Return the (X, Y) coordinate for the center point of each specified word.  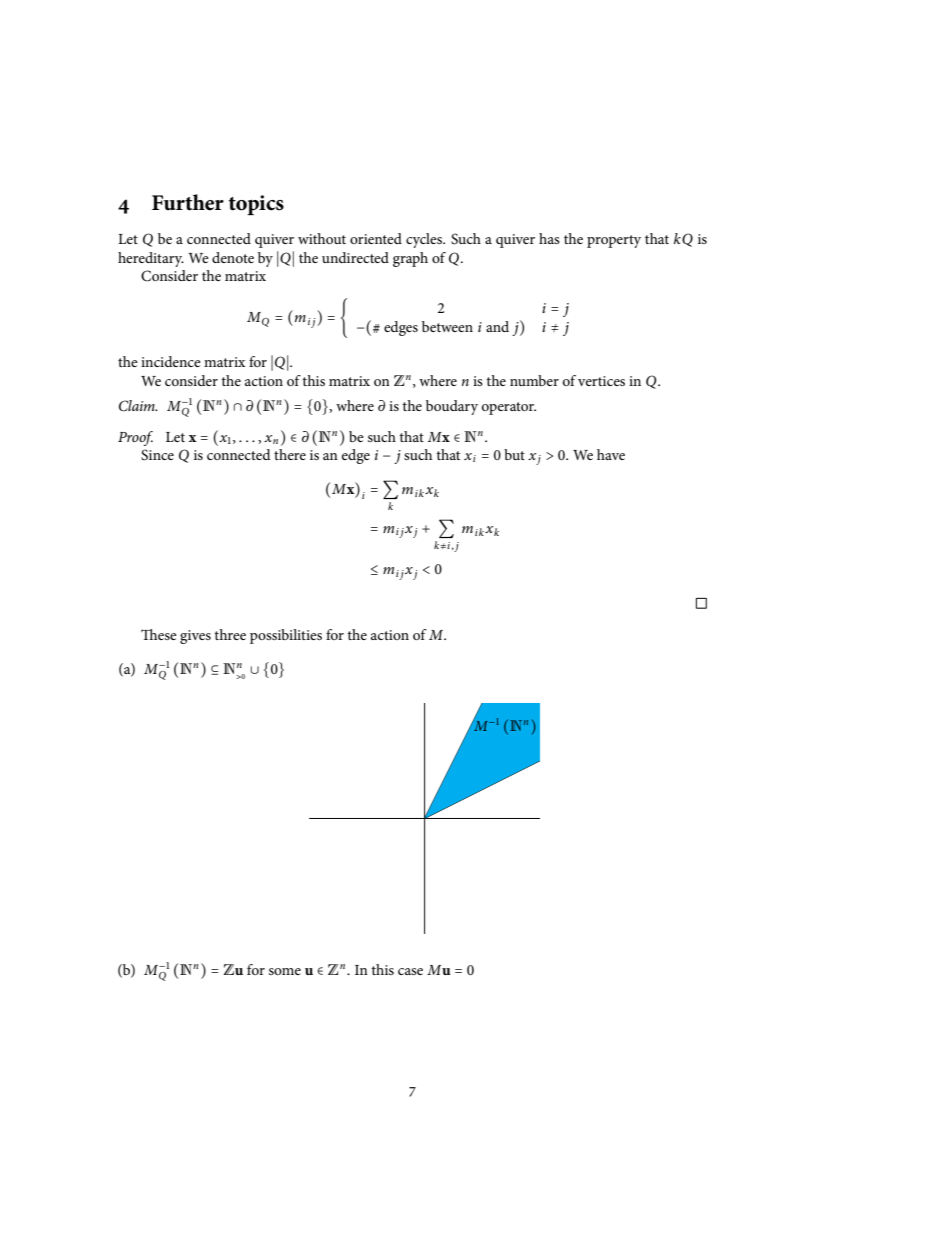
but (514, 454)
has (549, 238)
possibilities (286, 636)
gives (195, 637)
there (290, 454)
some (285, 971)
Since (157, 455)
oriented (376, 238)
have (611, 454)
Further (188, 202)
